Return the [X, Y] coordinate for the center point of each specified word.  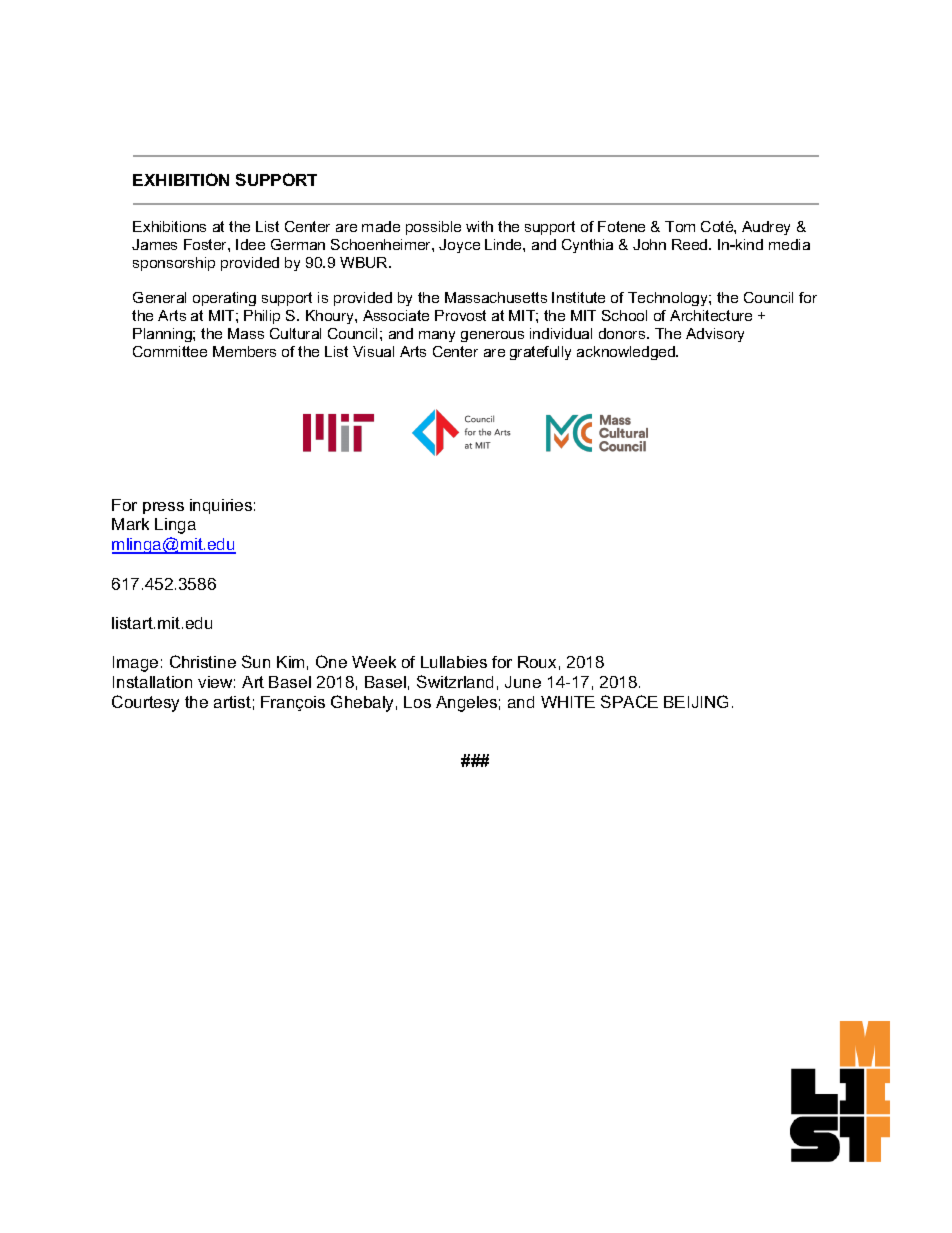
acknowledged [627, 353]
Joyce [459, 246]
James [154, 244]
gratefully [540, 353]
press [163, 508]
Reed [691, 244]
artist [232, 702]
